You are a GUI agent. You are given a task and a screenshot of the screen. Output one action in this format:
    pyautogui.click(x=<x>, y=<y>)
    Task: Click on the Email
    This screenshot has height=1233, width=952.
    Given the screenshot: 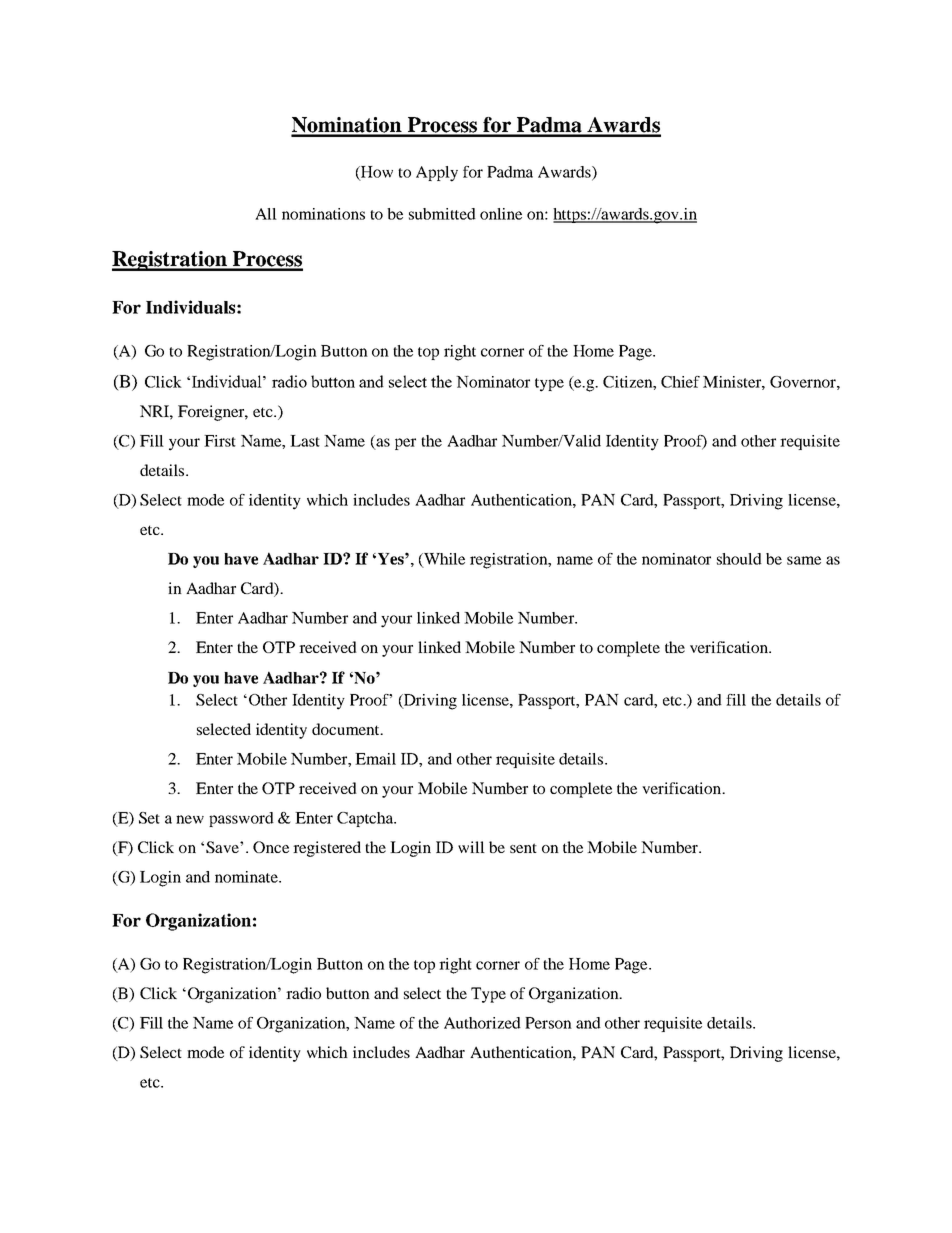 What is the action you would take?
    pyautogui.click(x=375, y=759)
